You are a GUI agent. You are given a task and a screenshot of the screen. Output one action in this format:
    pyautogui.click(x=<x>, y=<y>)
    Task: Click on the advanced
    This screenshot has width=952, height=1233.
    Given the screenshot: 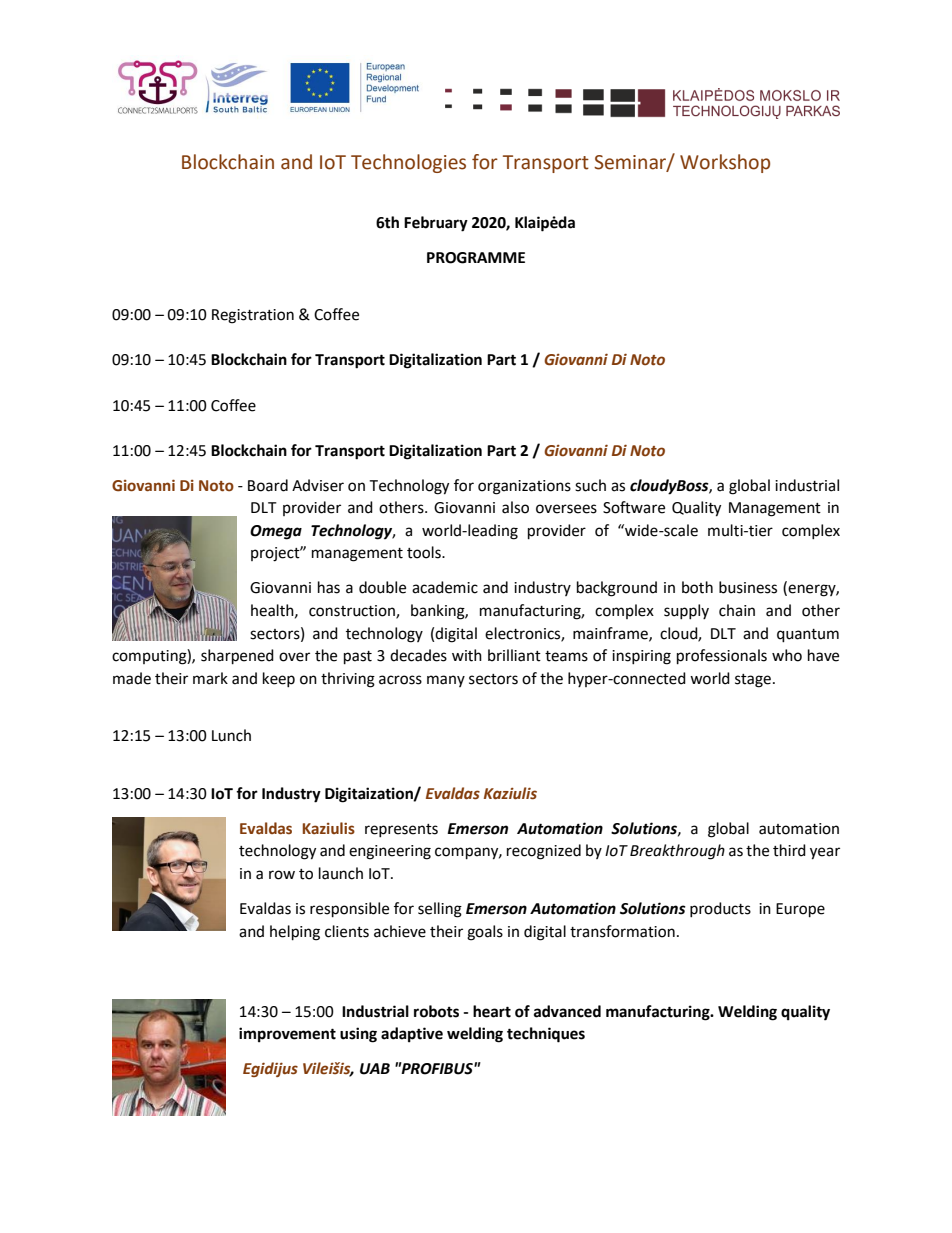 What is the action you would take?
    pyautogui.click(x=567, y=1011)
